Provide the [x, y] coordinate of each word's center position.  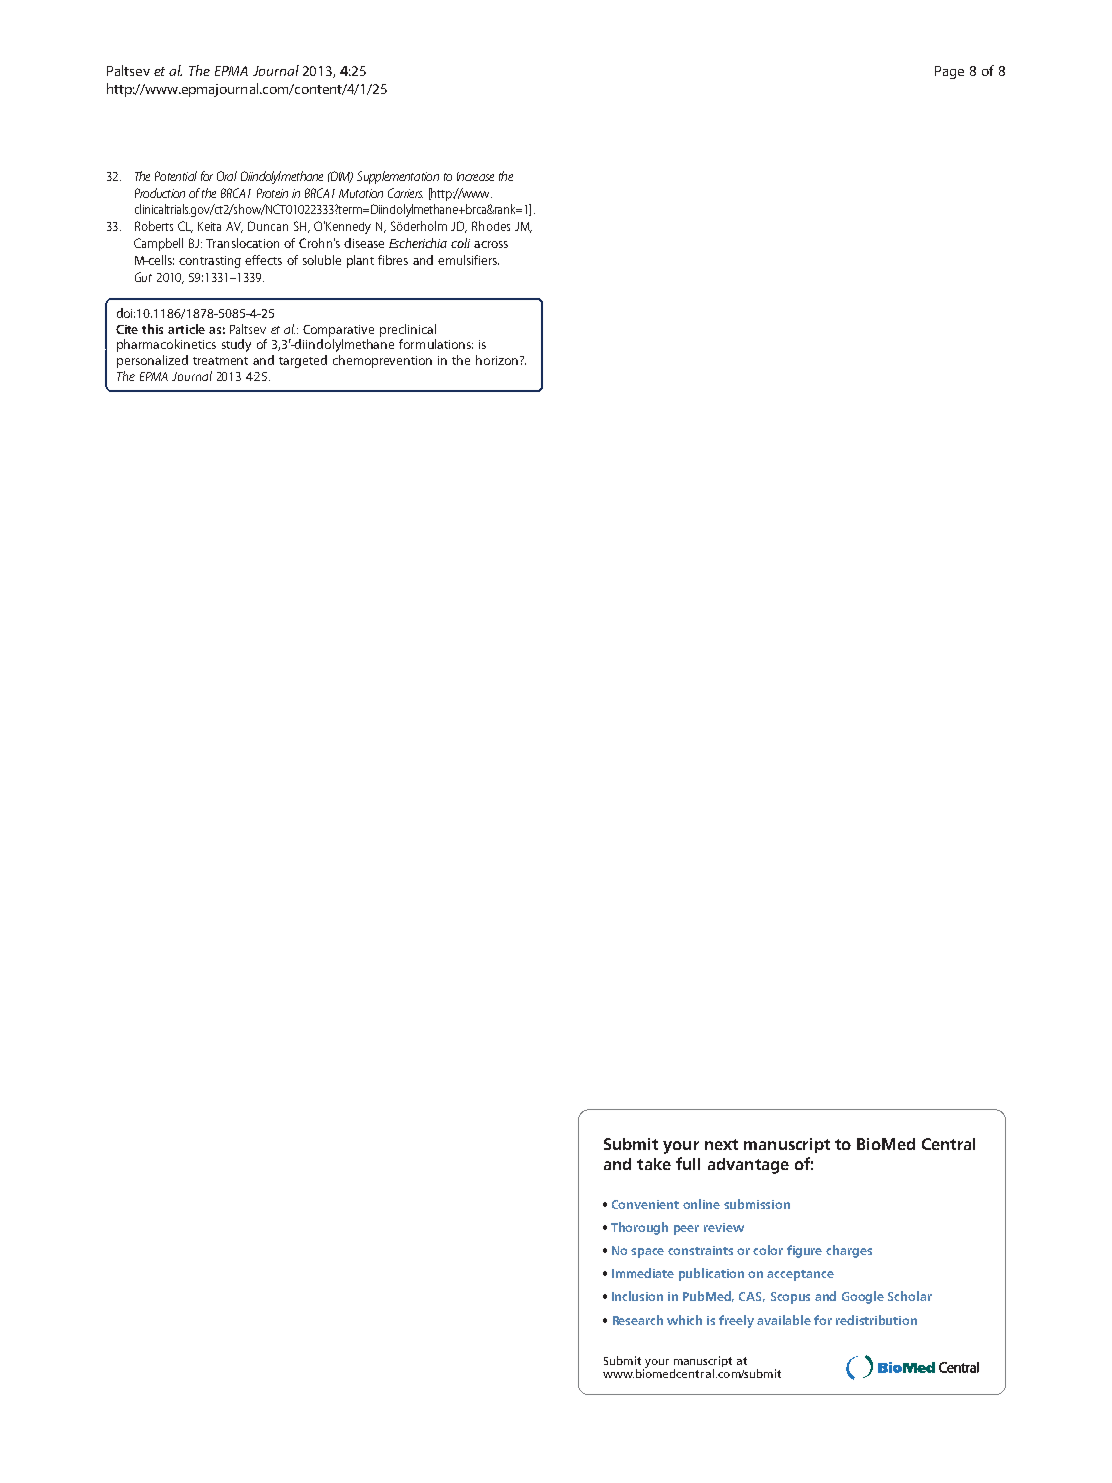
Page [949, 72]
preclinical [408, 330]
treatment [220, 361]
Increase [475, 176]
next [721, 1144]
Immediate [643, 1273]
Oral [227, 176]
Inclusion [637, 1296]
